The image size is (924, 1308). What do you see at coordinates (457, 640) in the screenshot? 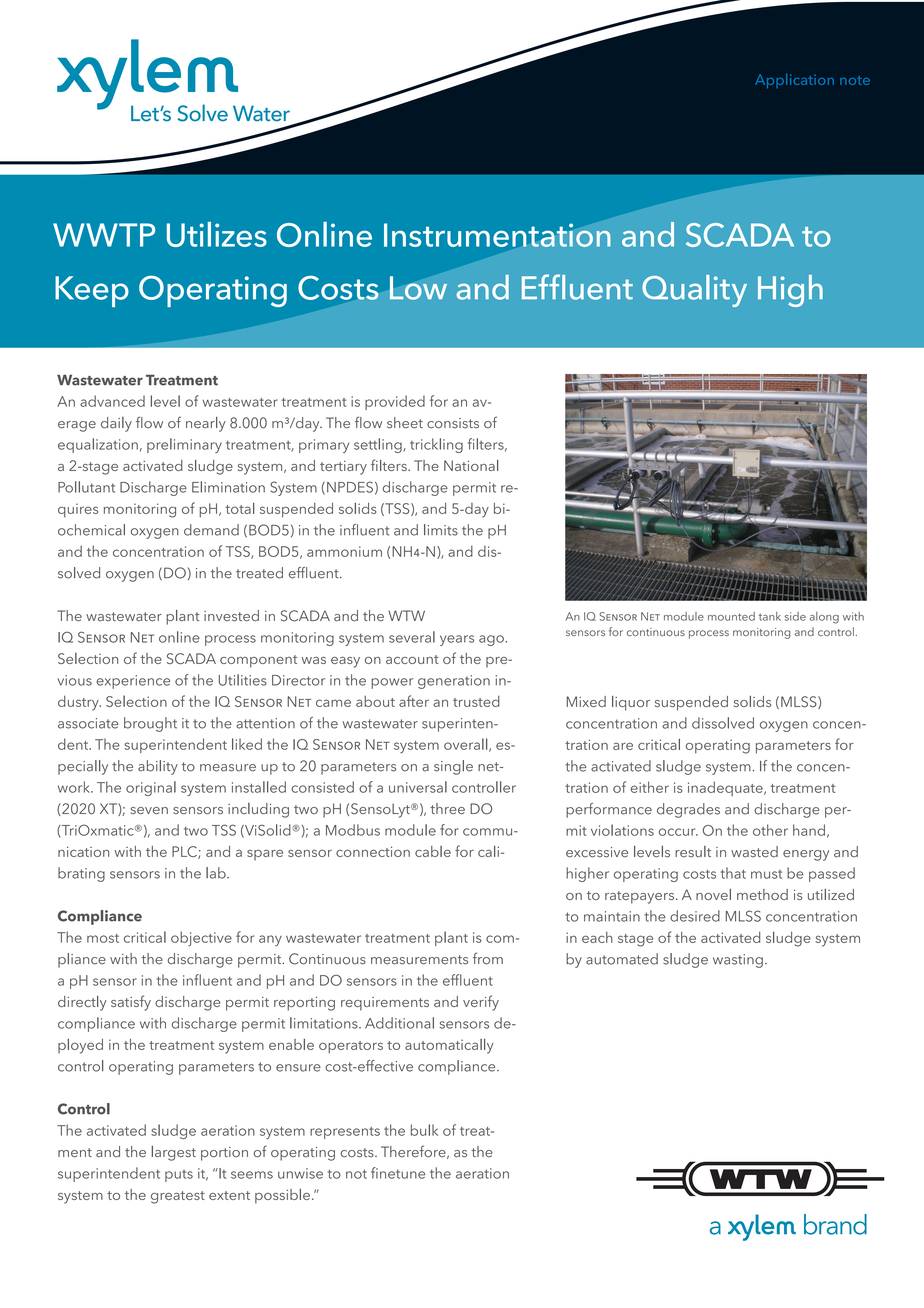
I see `years` at bounding box center [457, 640].
